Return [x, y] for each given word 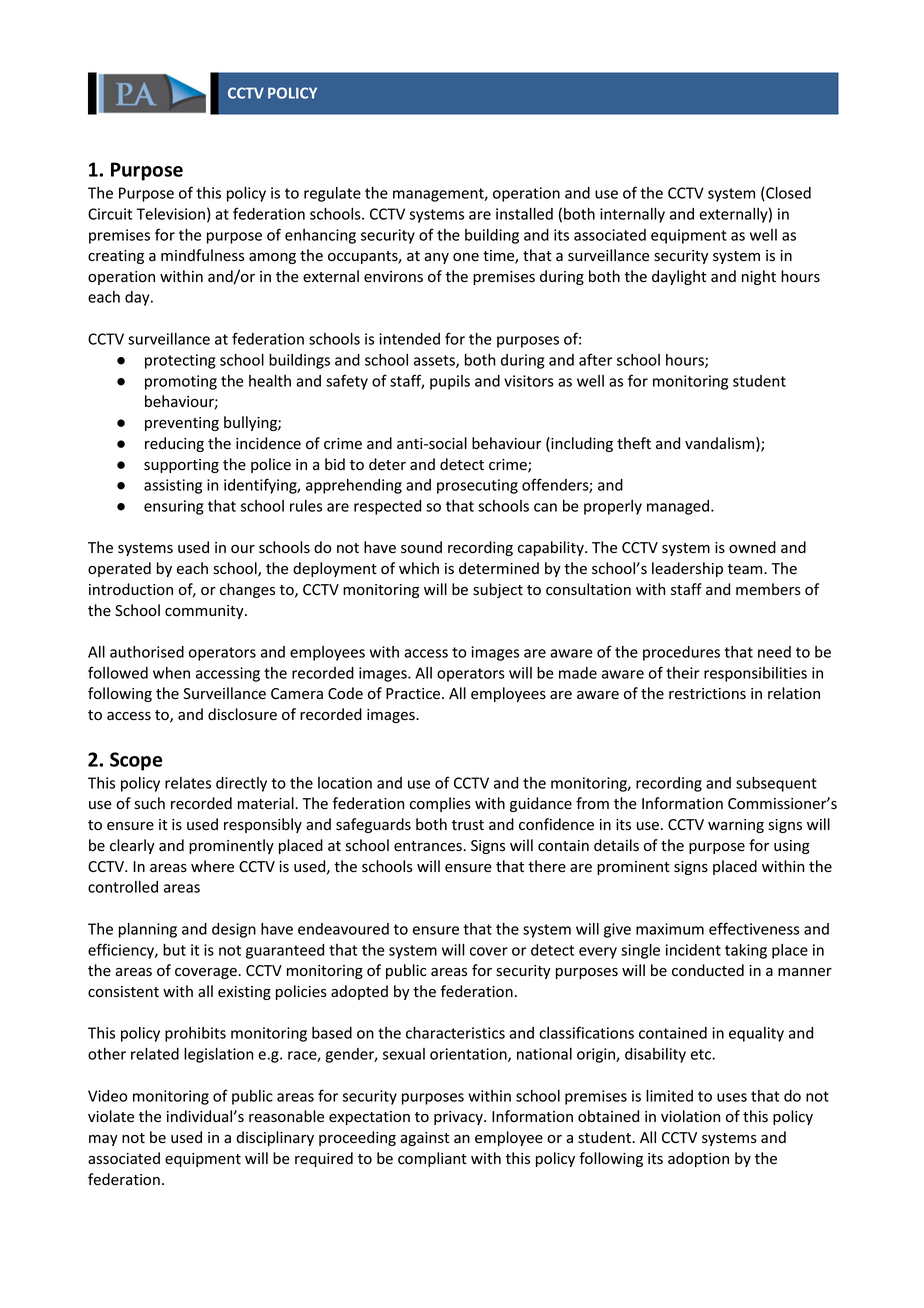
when [171, 673]
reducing [174, 444]
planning [148, 930]
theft [634, 443]
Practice [414, 694]
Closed [787, 194]
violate [111, 1116]
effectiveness [754, 928]
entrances [429, 846]
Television [170, 214]
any [436, 258]
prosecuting [477, 486]
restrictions [707, 694]
